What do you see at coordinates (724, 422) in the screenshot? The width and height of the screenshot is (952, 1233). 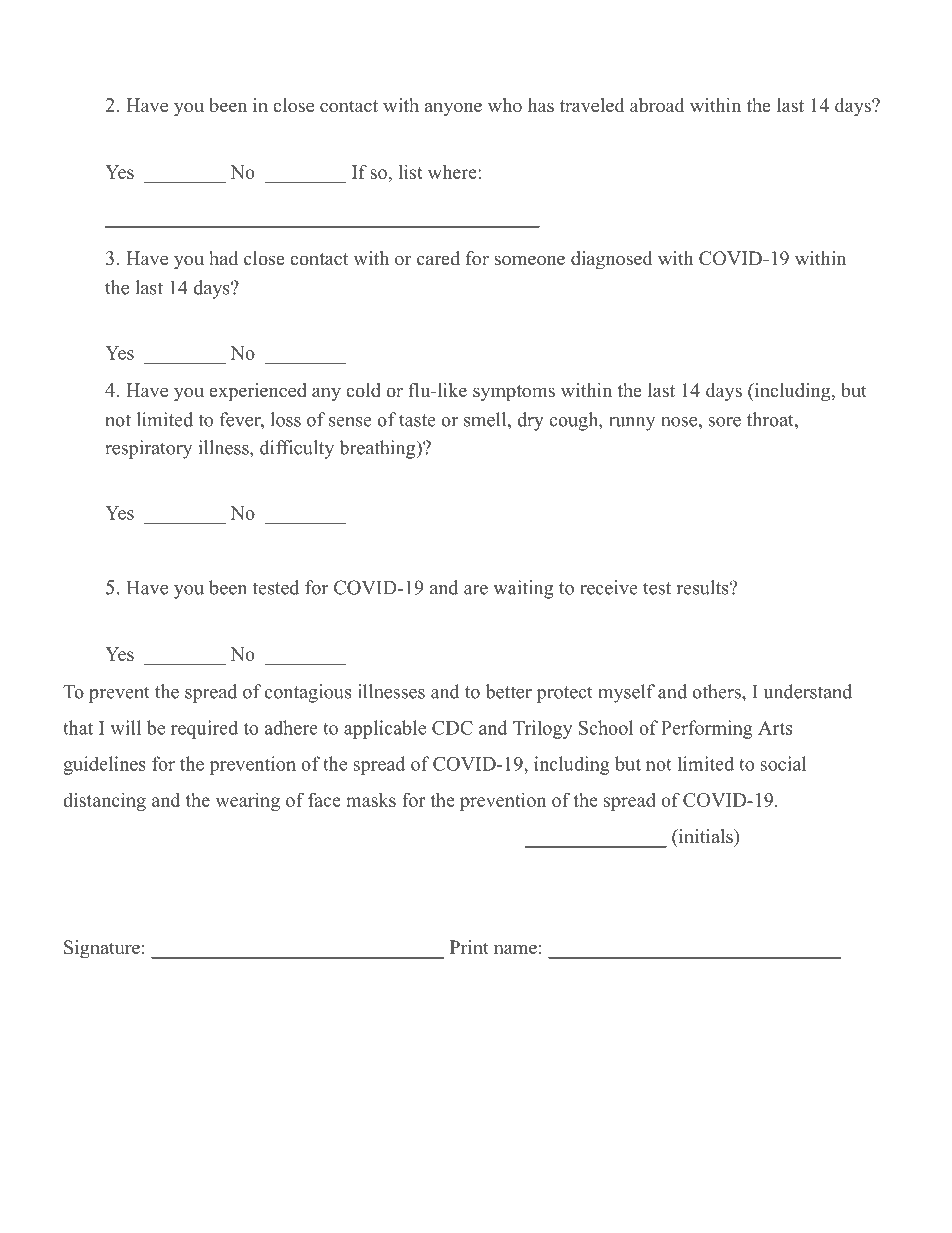 I see `sore` at bounding box center [724, 422].
